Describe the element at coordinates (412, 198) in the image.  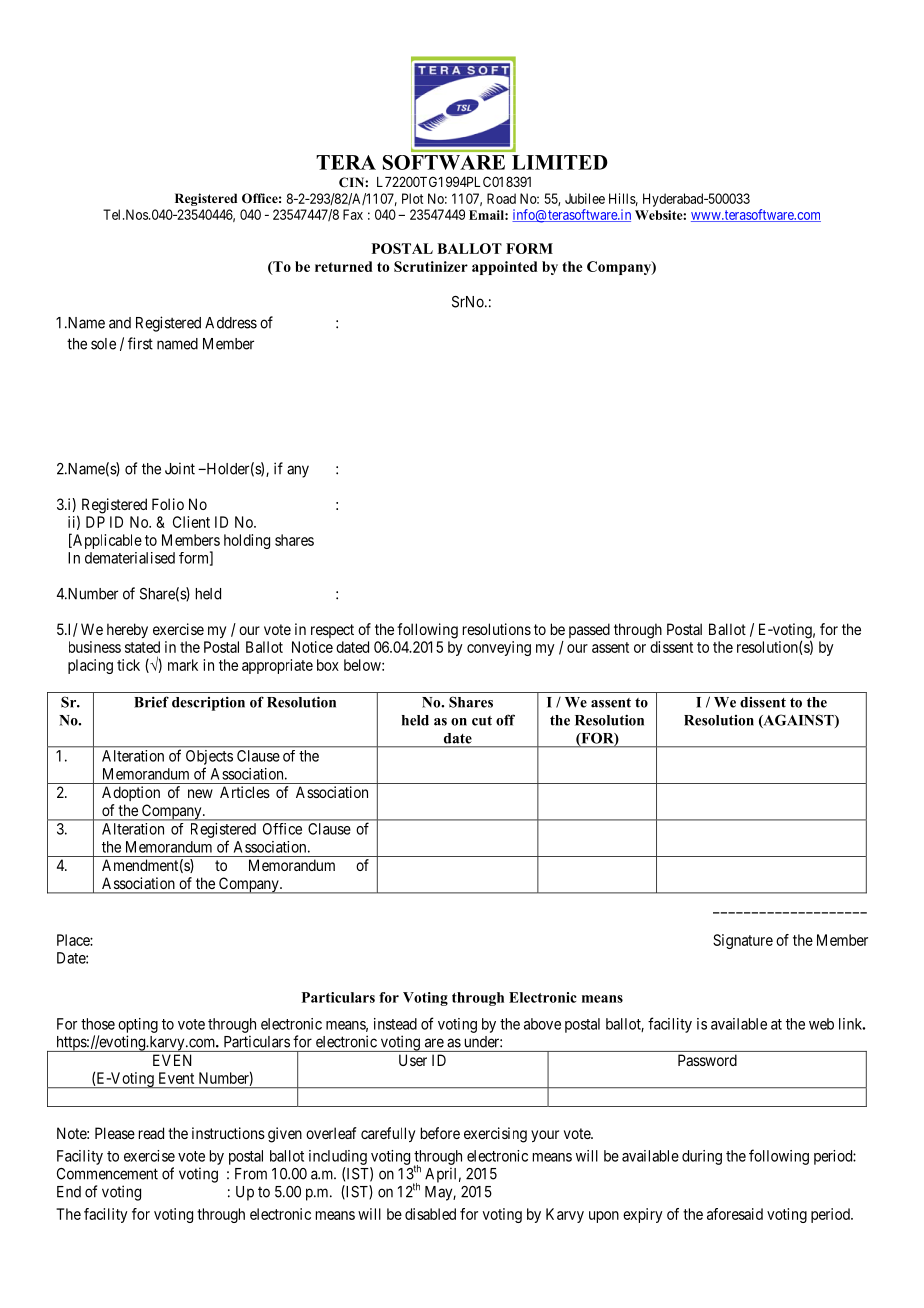
I see `Plot` at that location.
